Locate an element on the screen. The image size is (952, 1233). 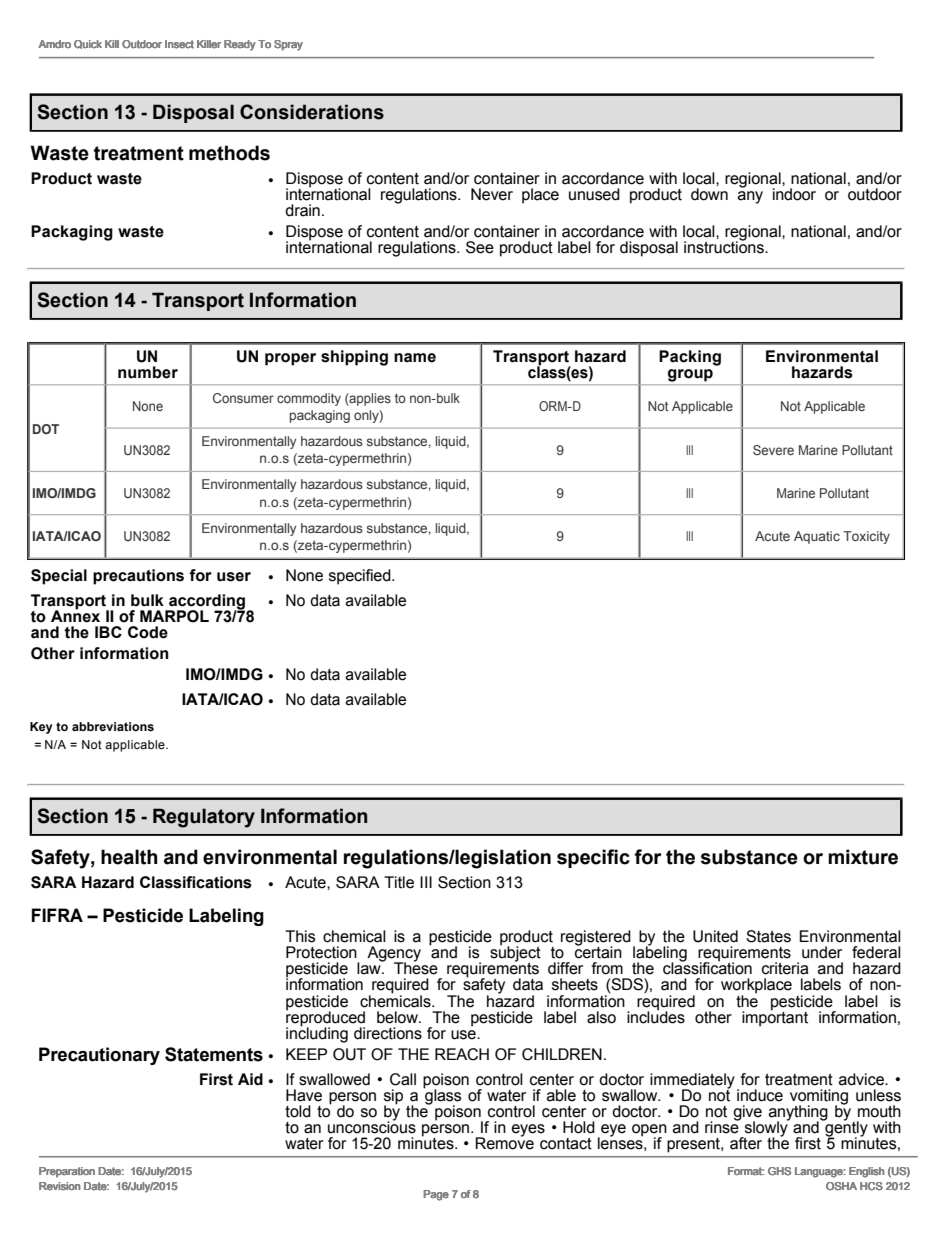
health is located at coordinates (129, 857).
